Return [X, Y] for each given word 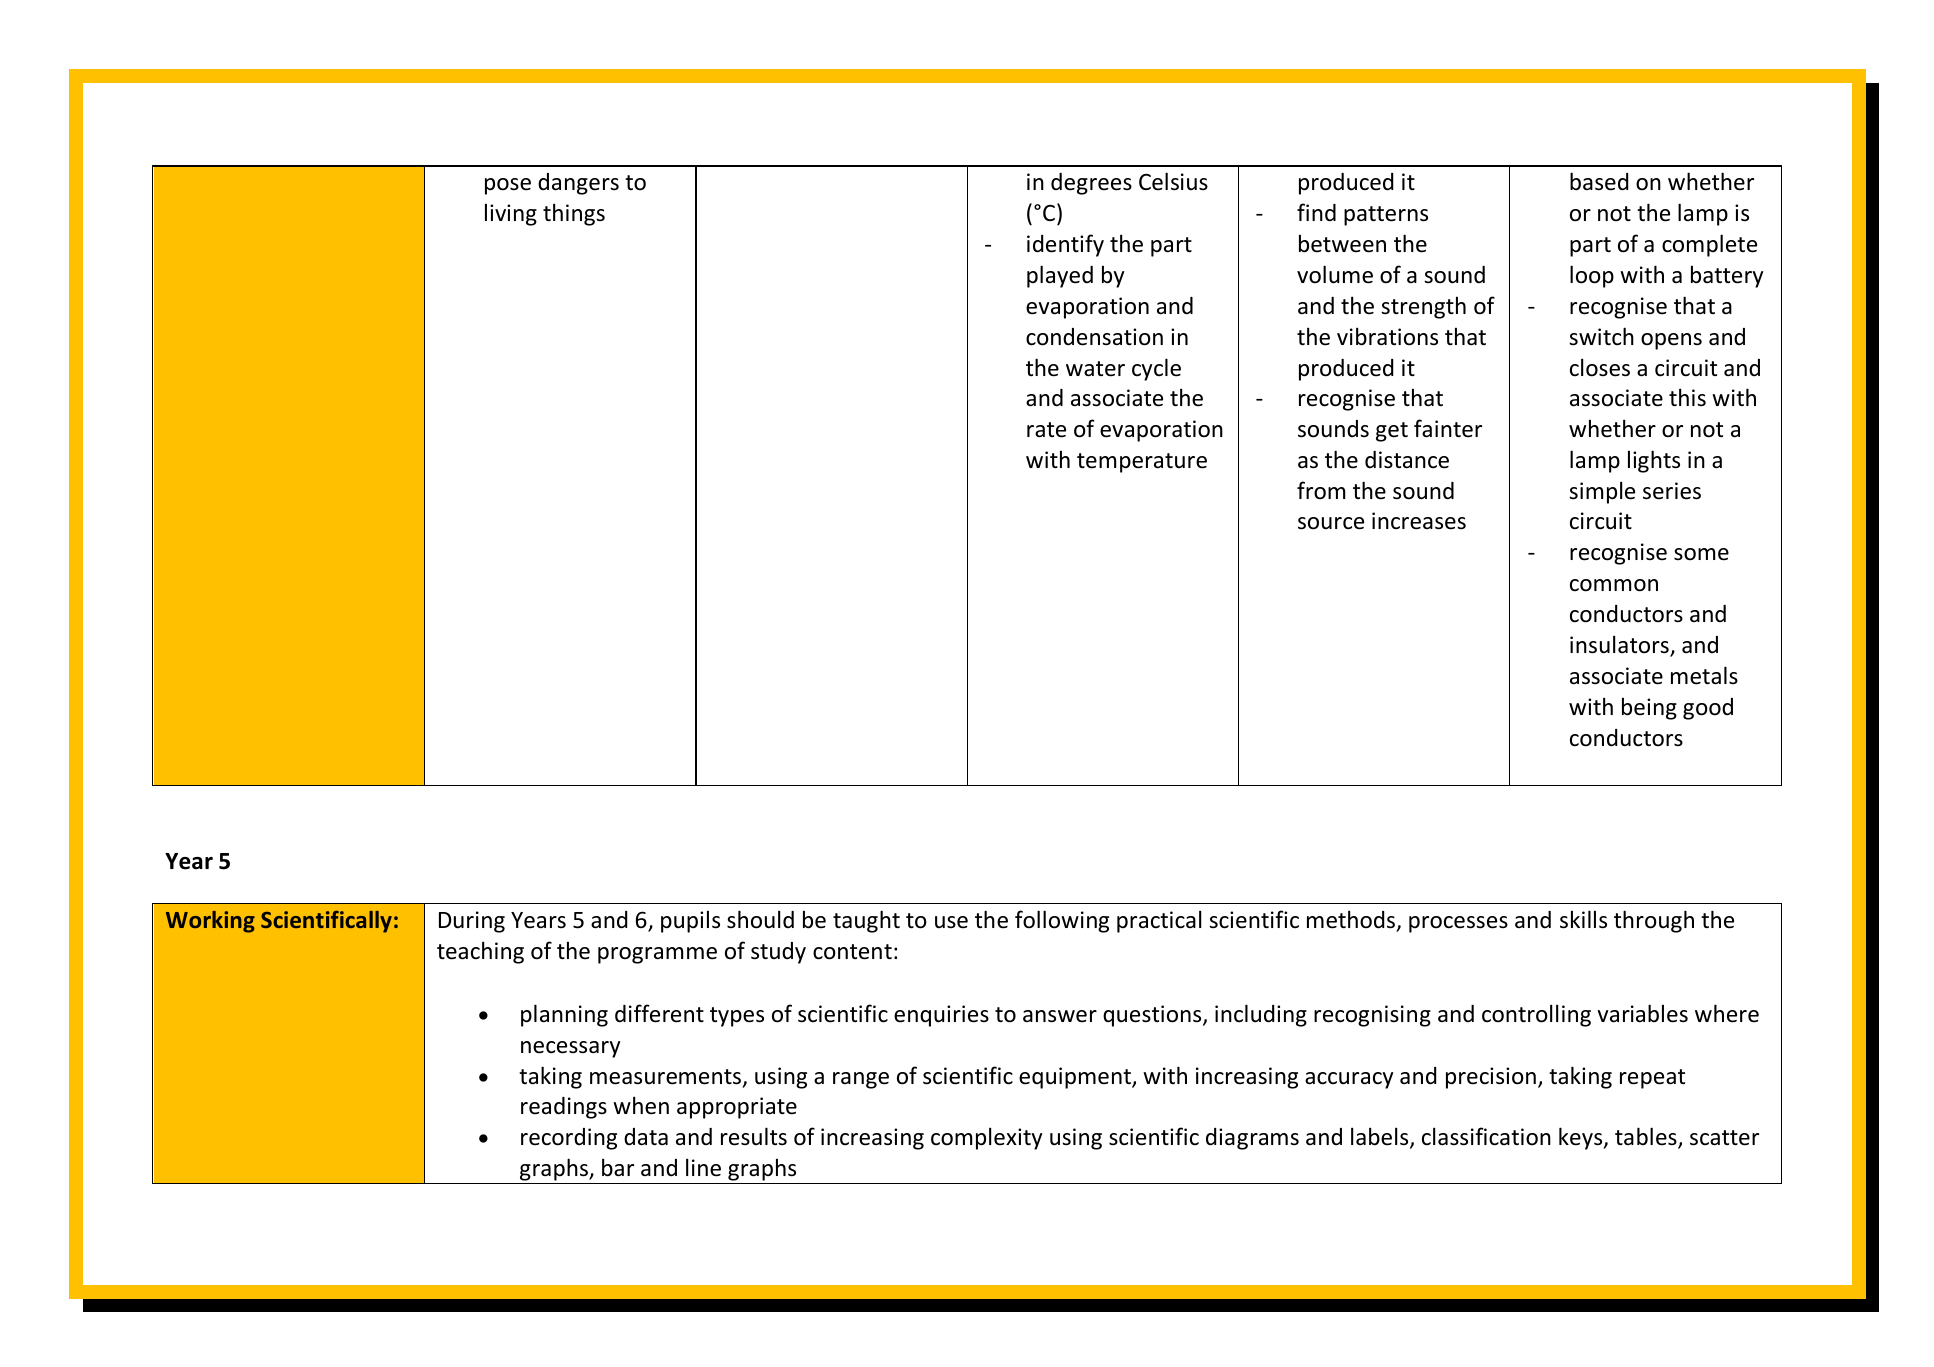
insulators [1620, 645]
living [511, 214]
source [1331, 523]
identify [1065, 245]
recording [569, 1139]
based [1599, 181]
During [472, 922]
